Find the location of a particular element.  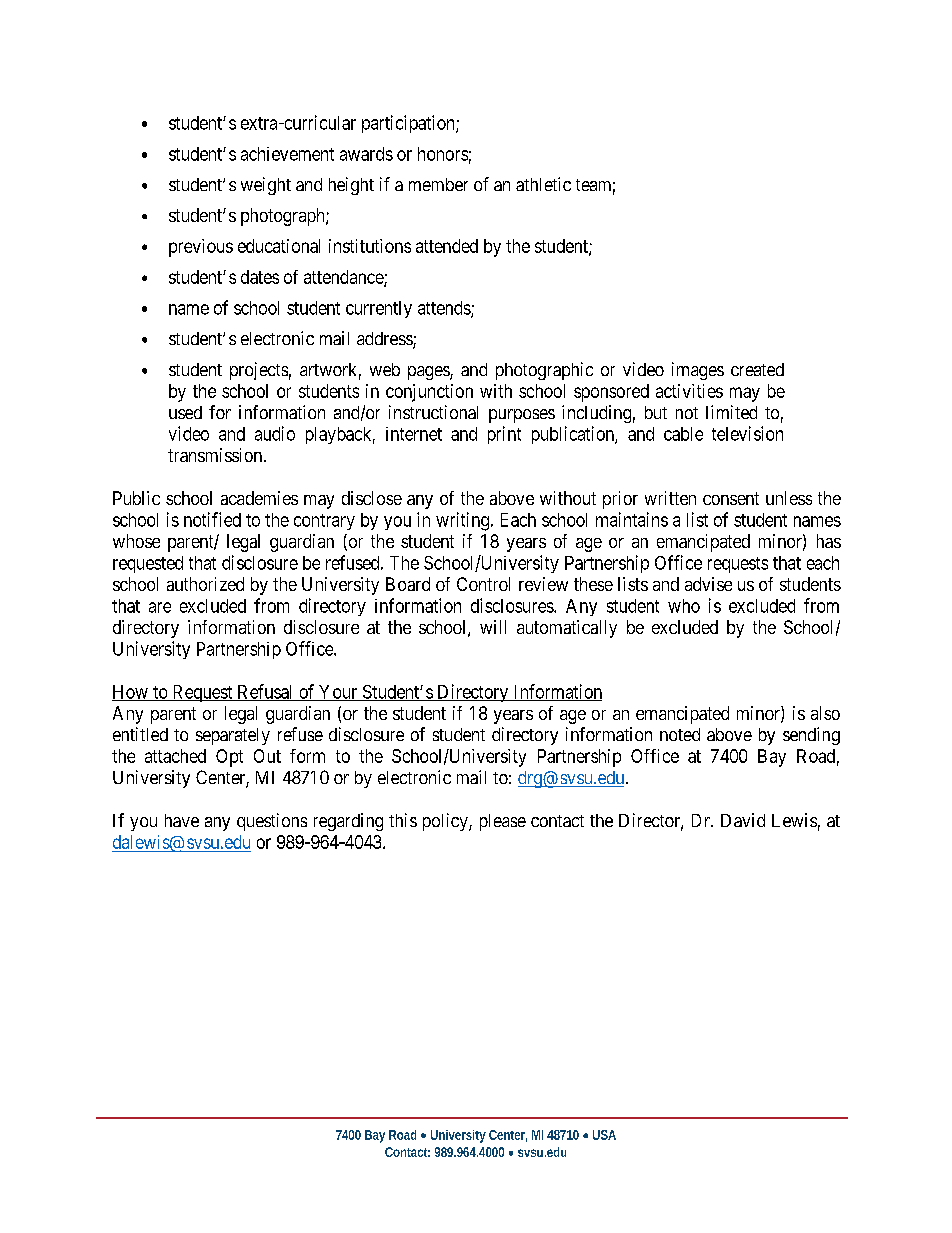

achievement is located at coordinates (287, 154).
